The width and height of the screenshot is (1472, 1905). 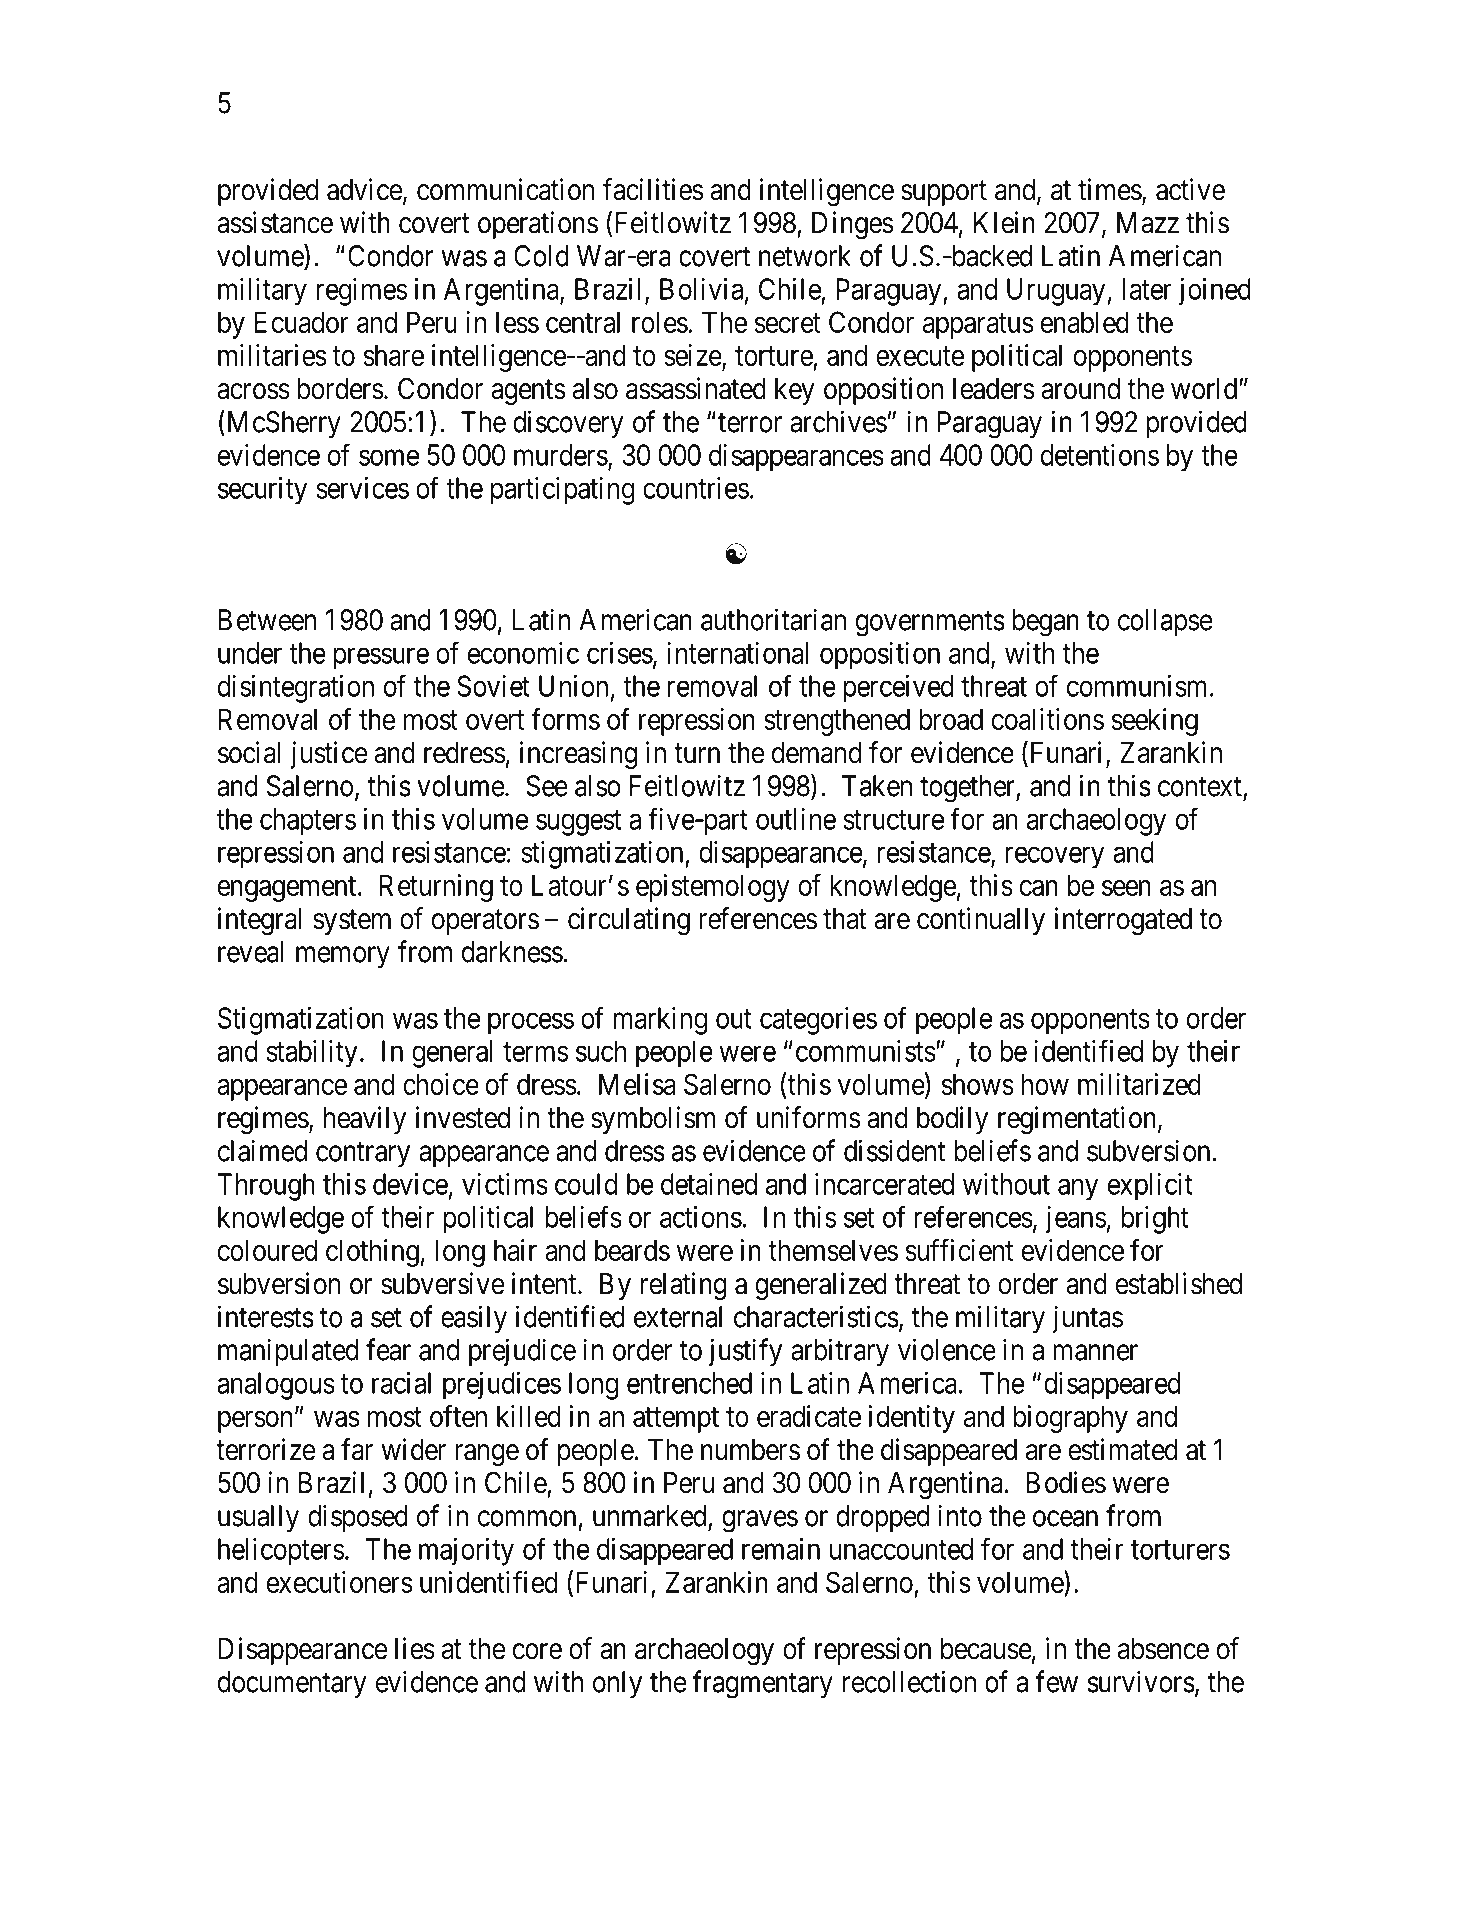 I want to click on detained, so click(x=709, y=1184).
